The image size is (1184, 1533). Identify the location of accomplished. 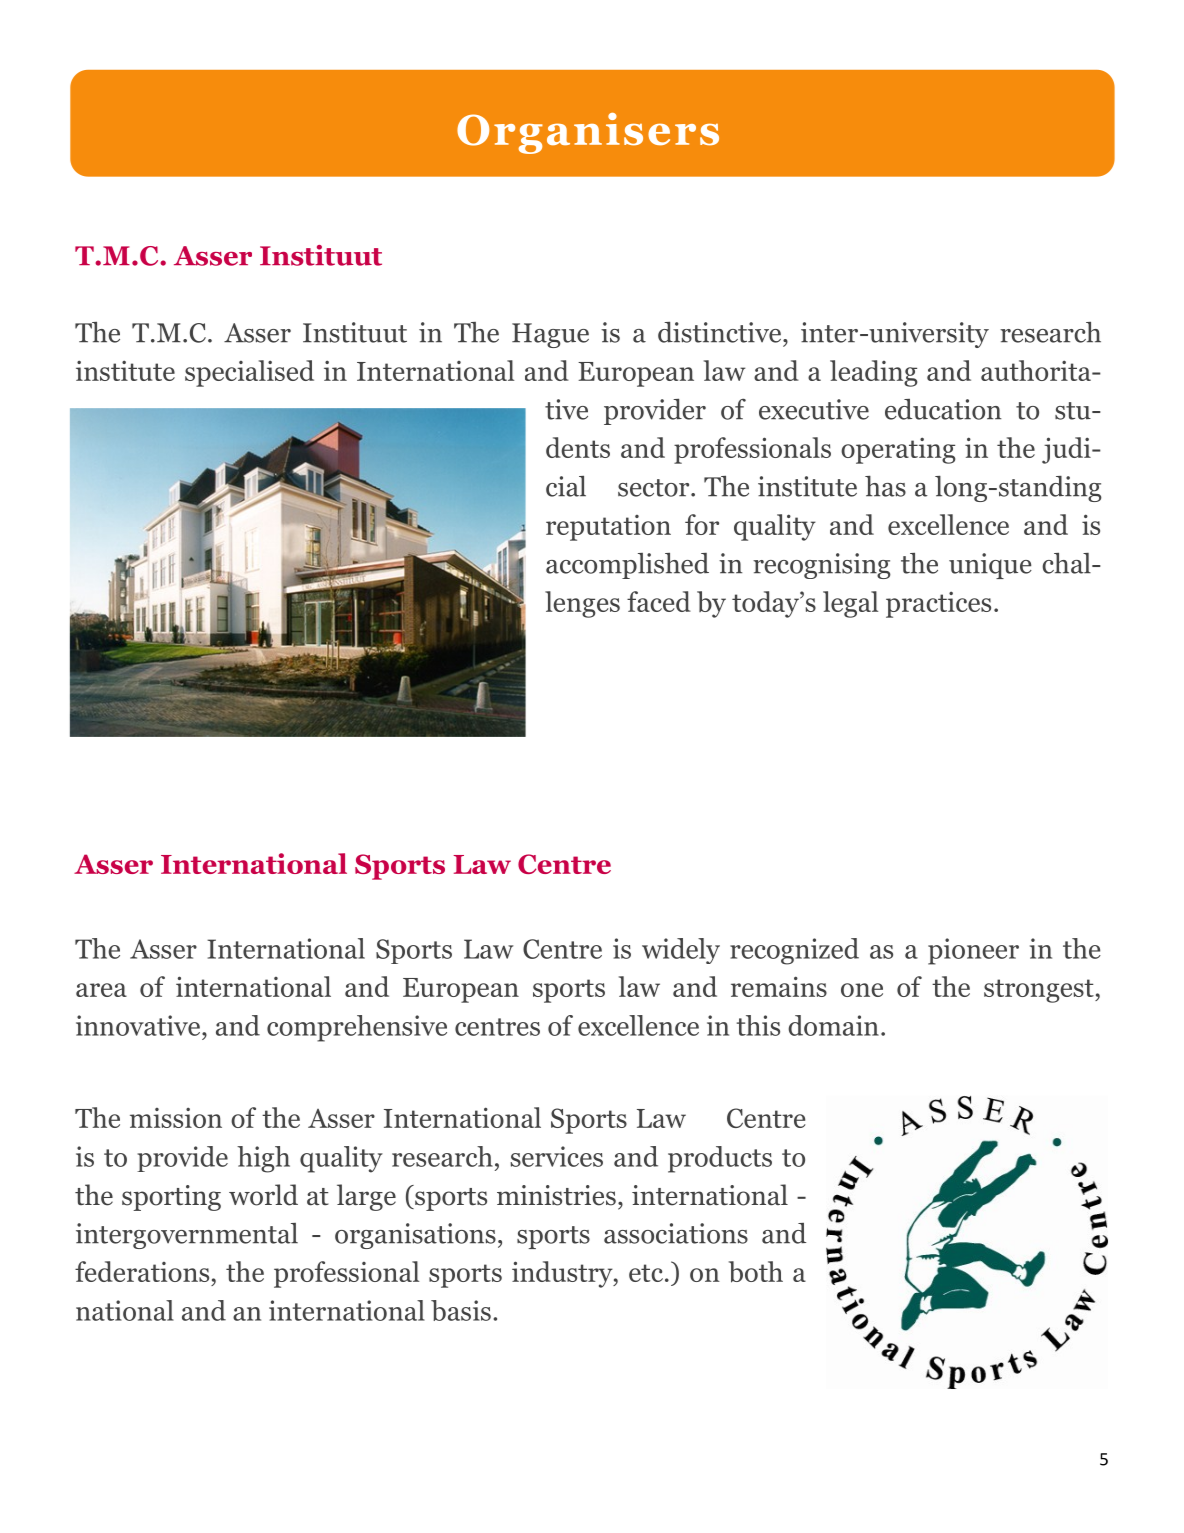
(627, 566).
